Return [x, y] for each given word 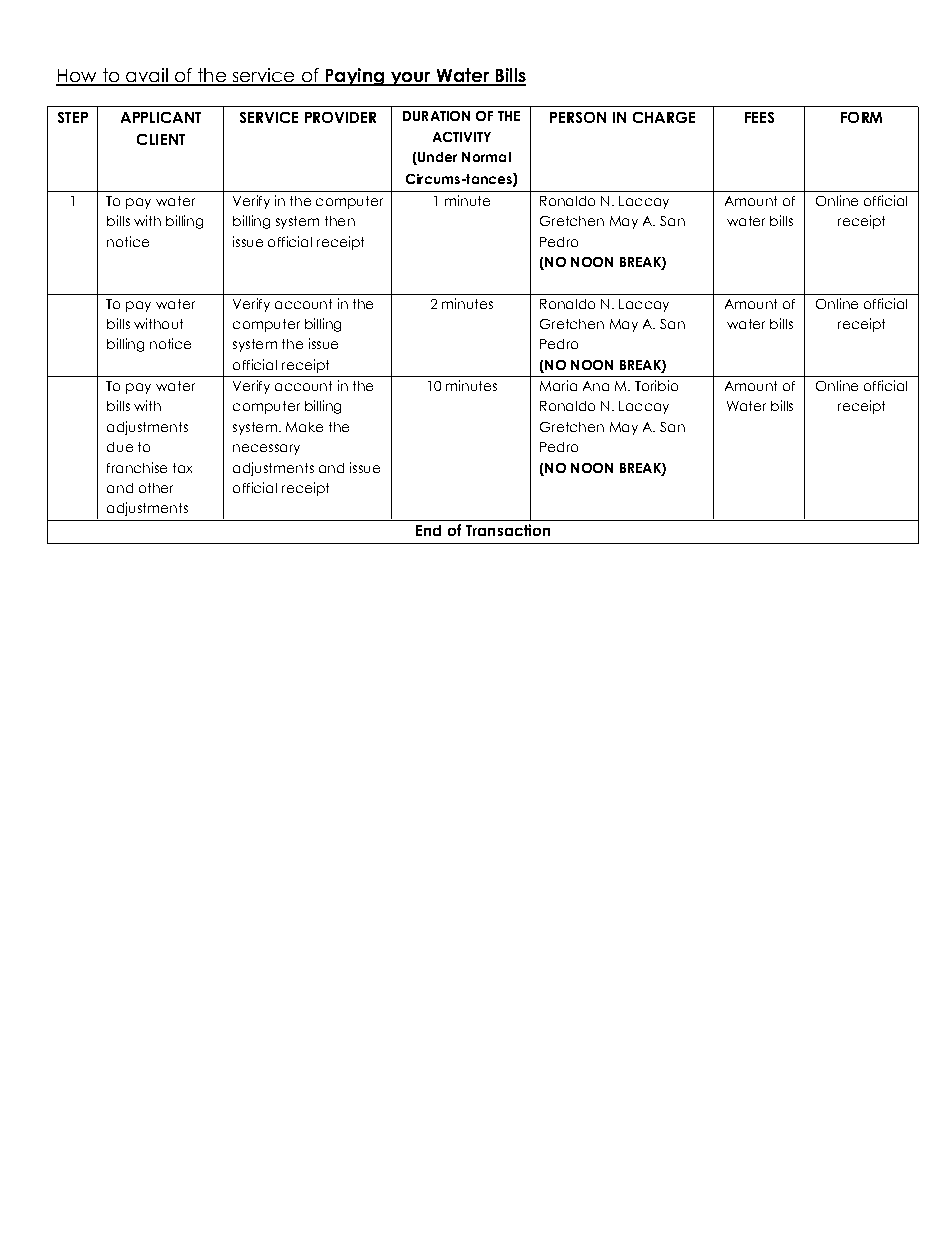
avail [147, 76]
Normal [486, 157]
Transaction [508, 530]
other [156, 488]
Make [304, 427]
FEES [759, 117]
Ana [596, 386]
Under [436, 158]
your [410, 79]
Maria [558, 385]
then [340, 221]
